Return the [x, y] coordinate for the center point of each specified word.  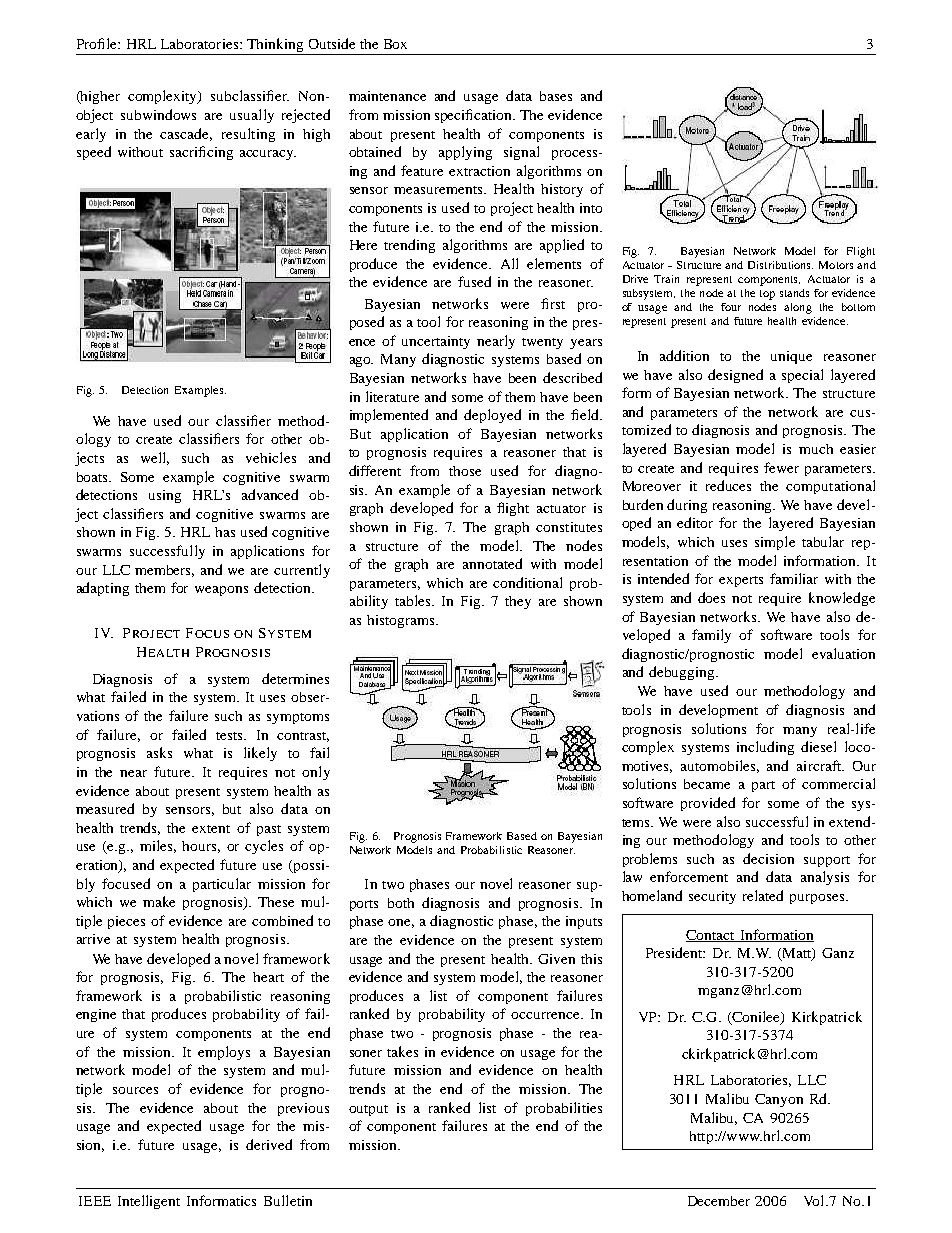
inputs [584, 922]
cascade [186, 134]
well [155, 458]
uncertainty [436, 342]
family [711, 636]
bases [556, 96]
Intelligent [149, 1202]
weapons [221, 591]
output [368, 1110]
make [159, 901]
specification [475, 116]
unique [791, 357]
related [763, 895]
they [518, 602]
